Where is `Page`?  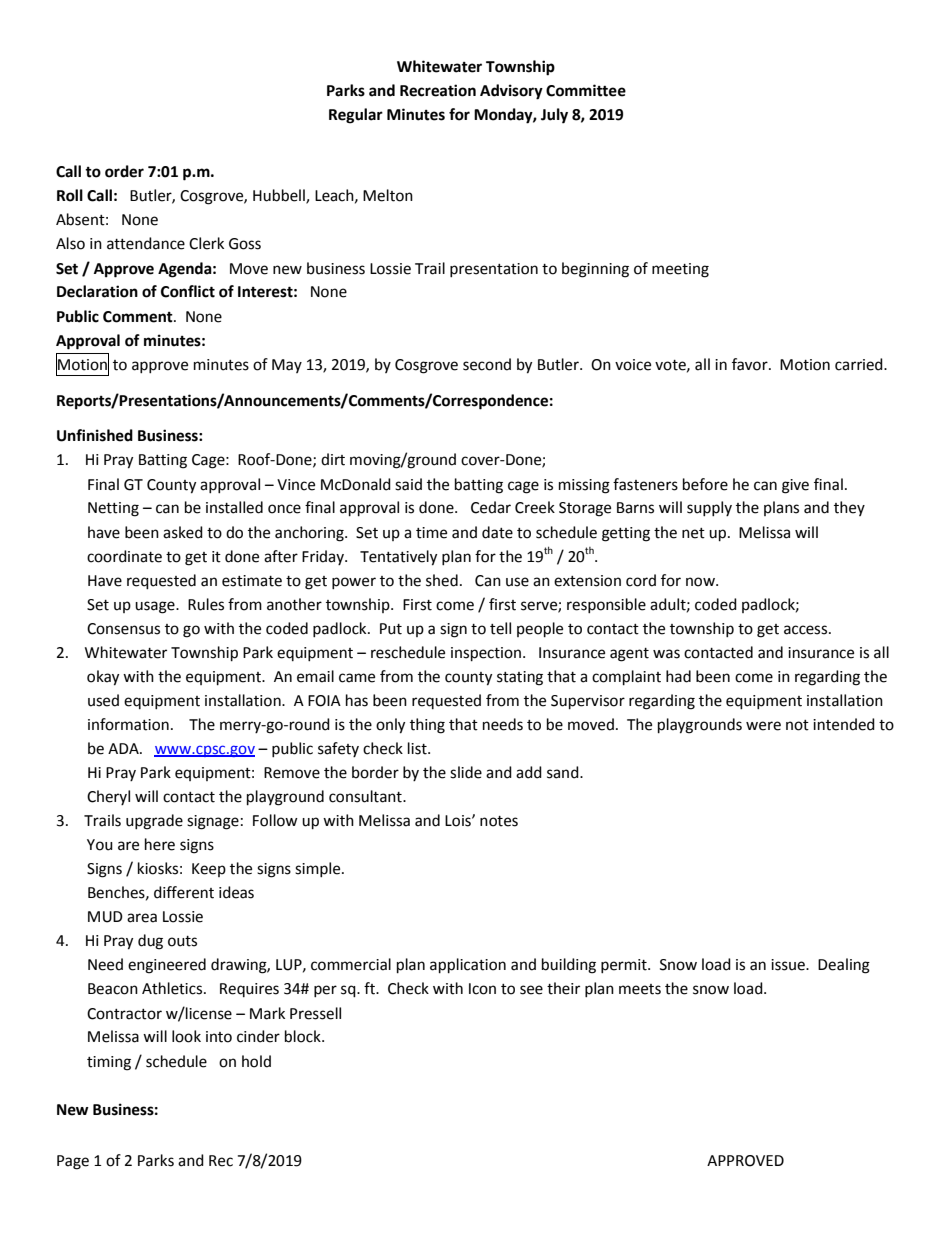 Page is located at coordinates (73, 1162).
